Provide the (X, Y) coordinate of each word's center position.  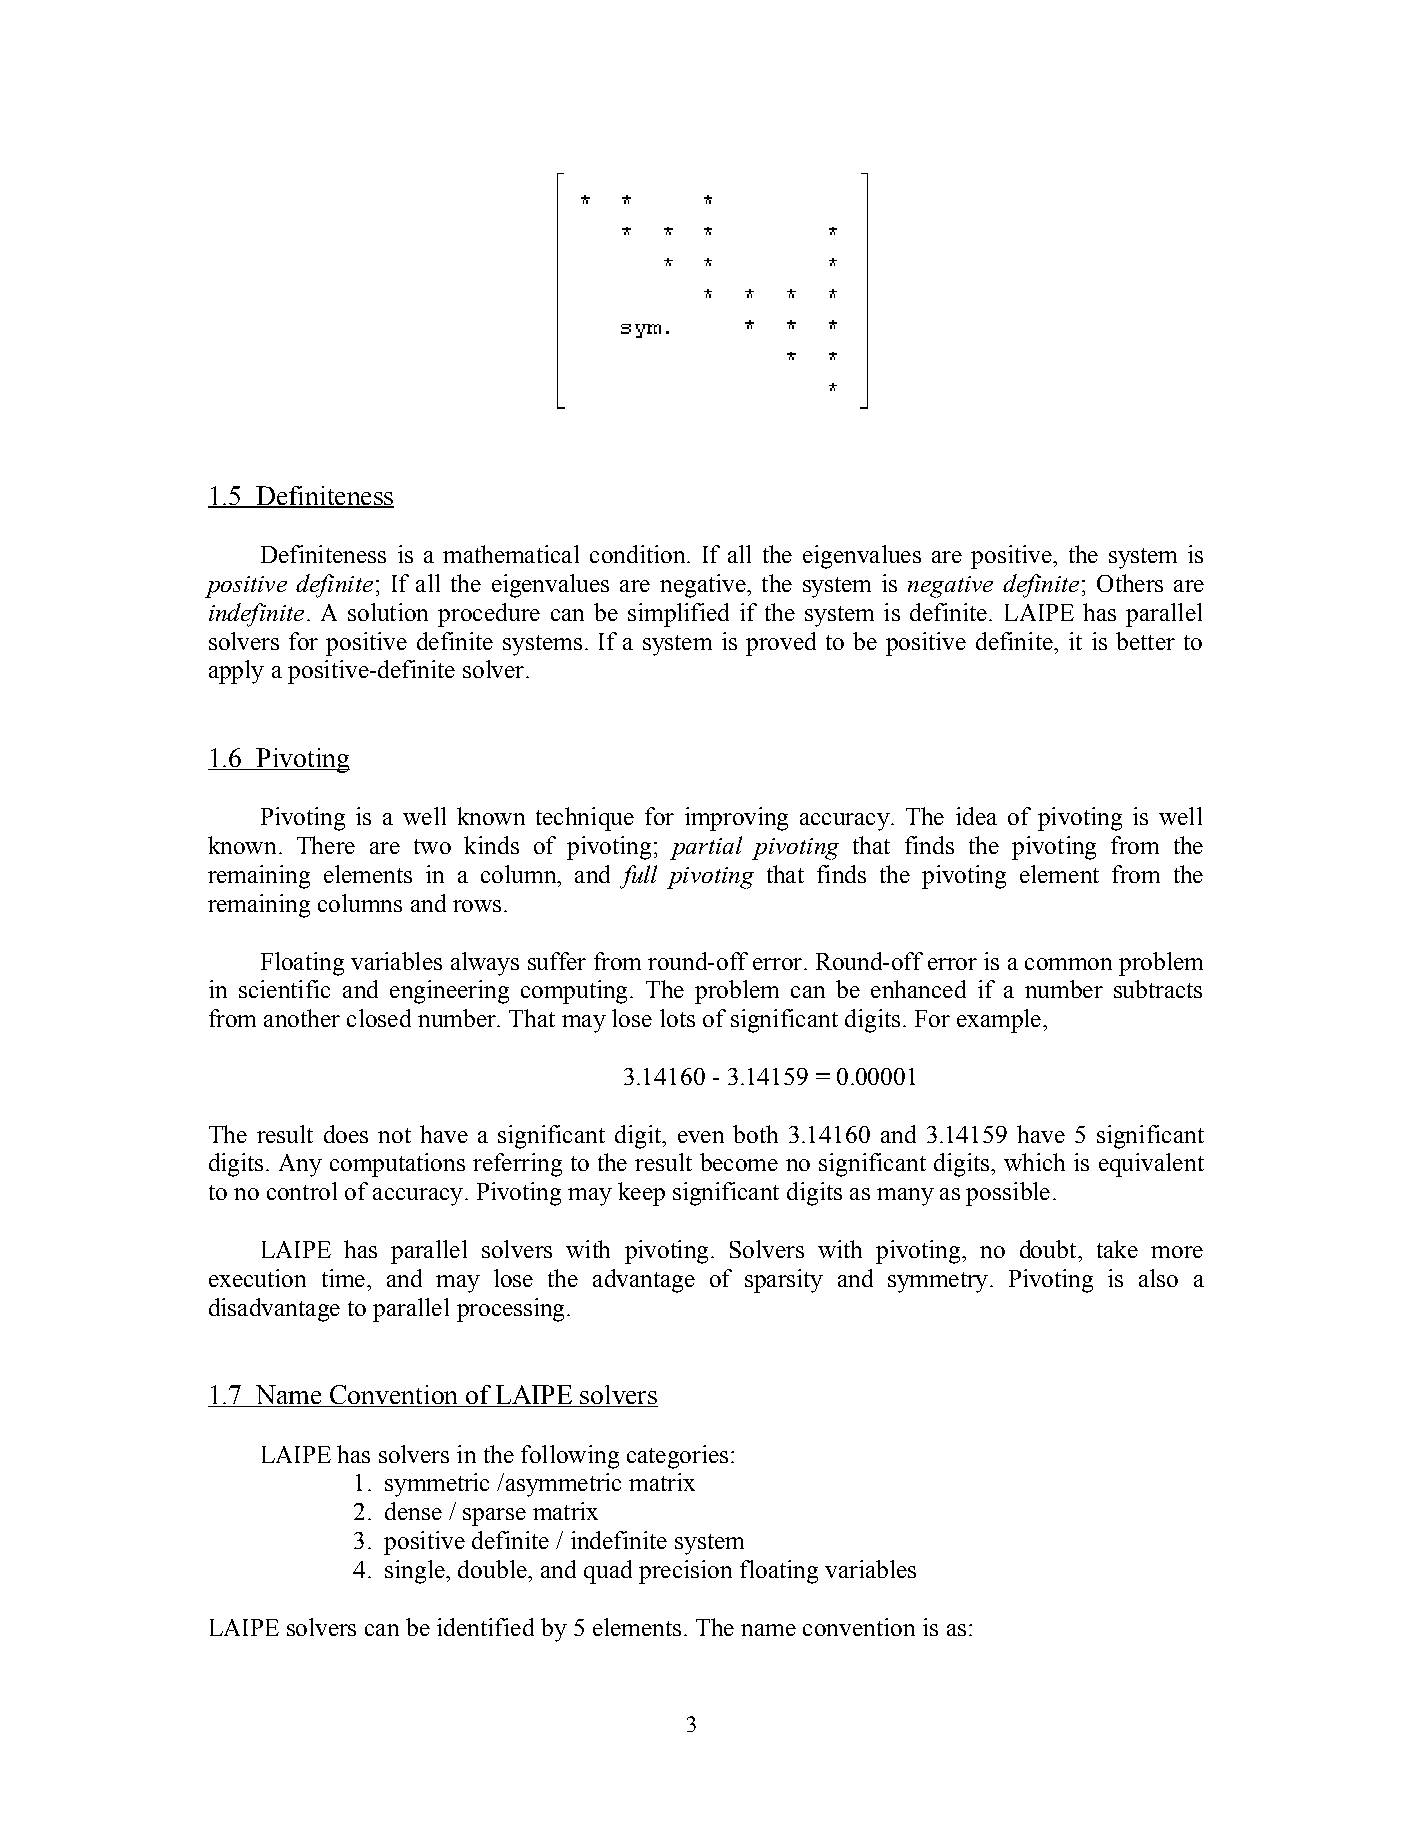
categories (677, 1457)
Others (1130, 583)
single (416, 1572)
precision (685, 1572)
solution (388, 612)
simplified (678, 615)
